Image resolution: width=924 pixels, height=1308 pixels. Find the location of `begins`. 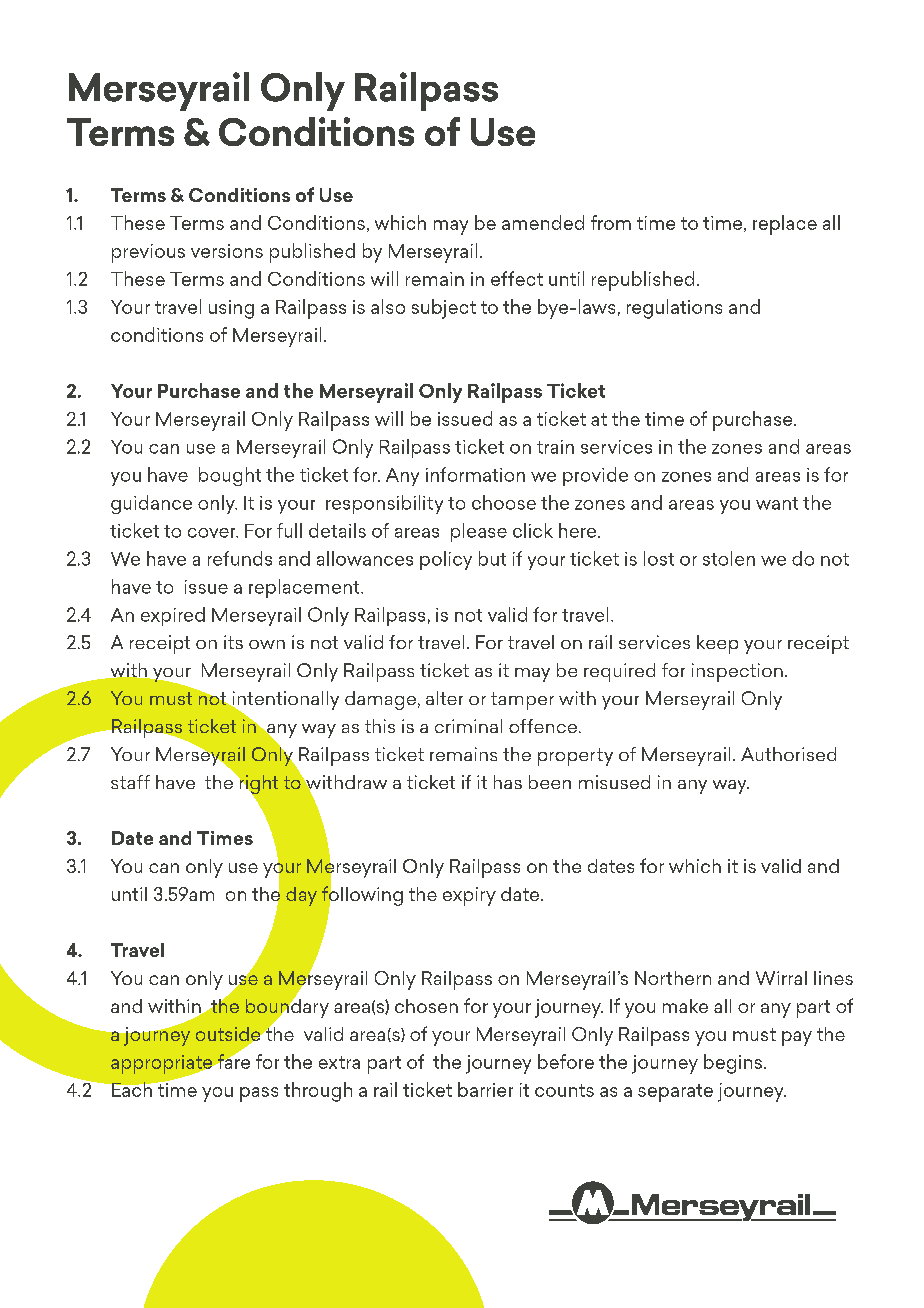

begins is located at coordinates (733, 1064).
